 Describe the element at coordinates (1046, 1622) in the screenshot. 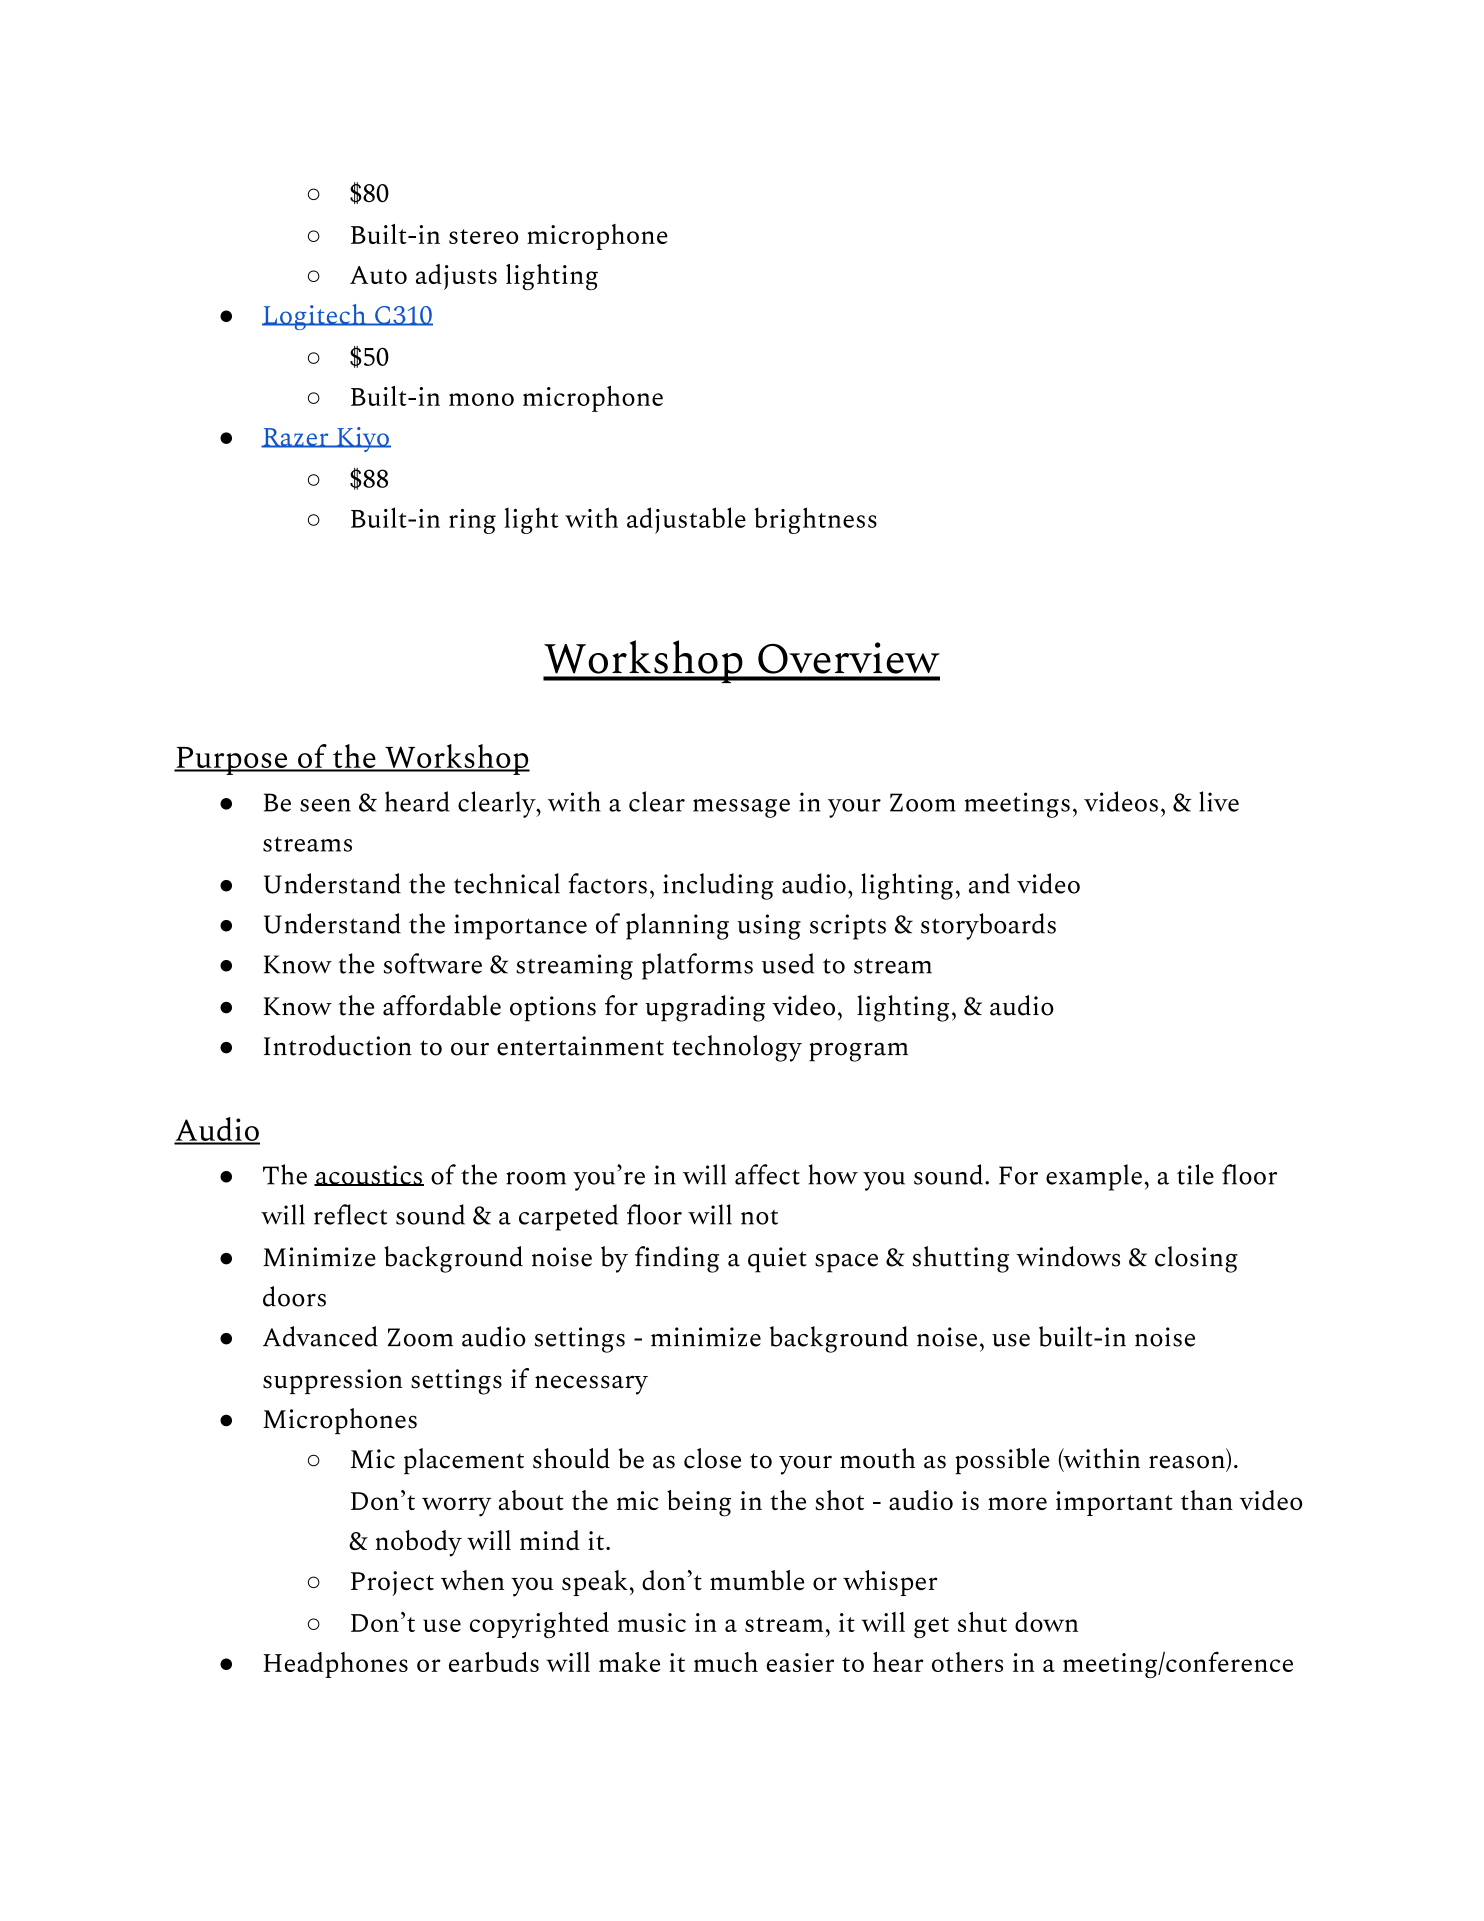

I see `down` at that location.
